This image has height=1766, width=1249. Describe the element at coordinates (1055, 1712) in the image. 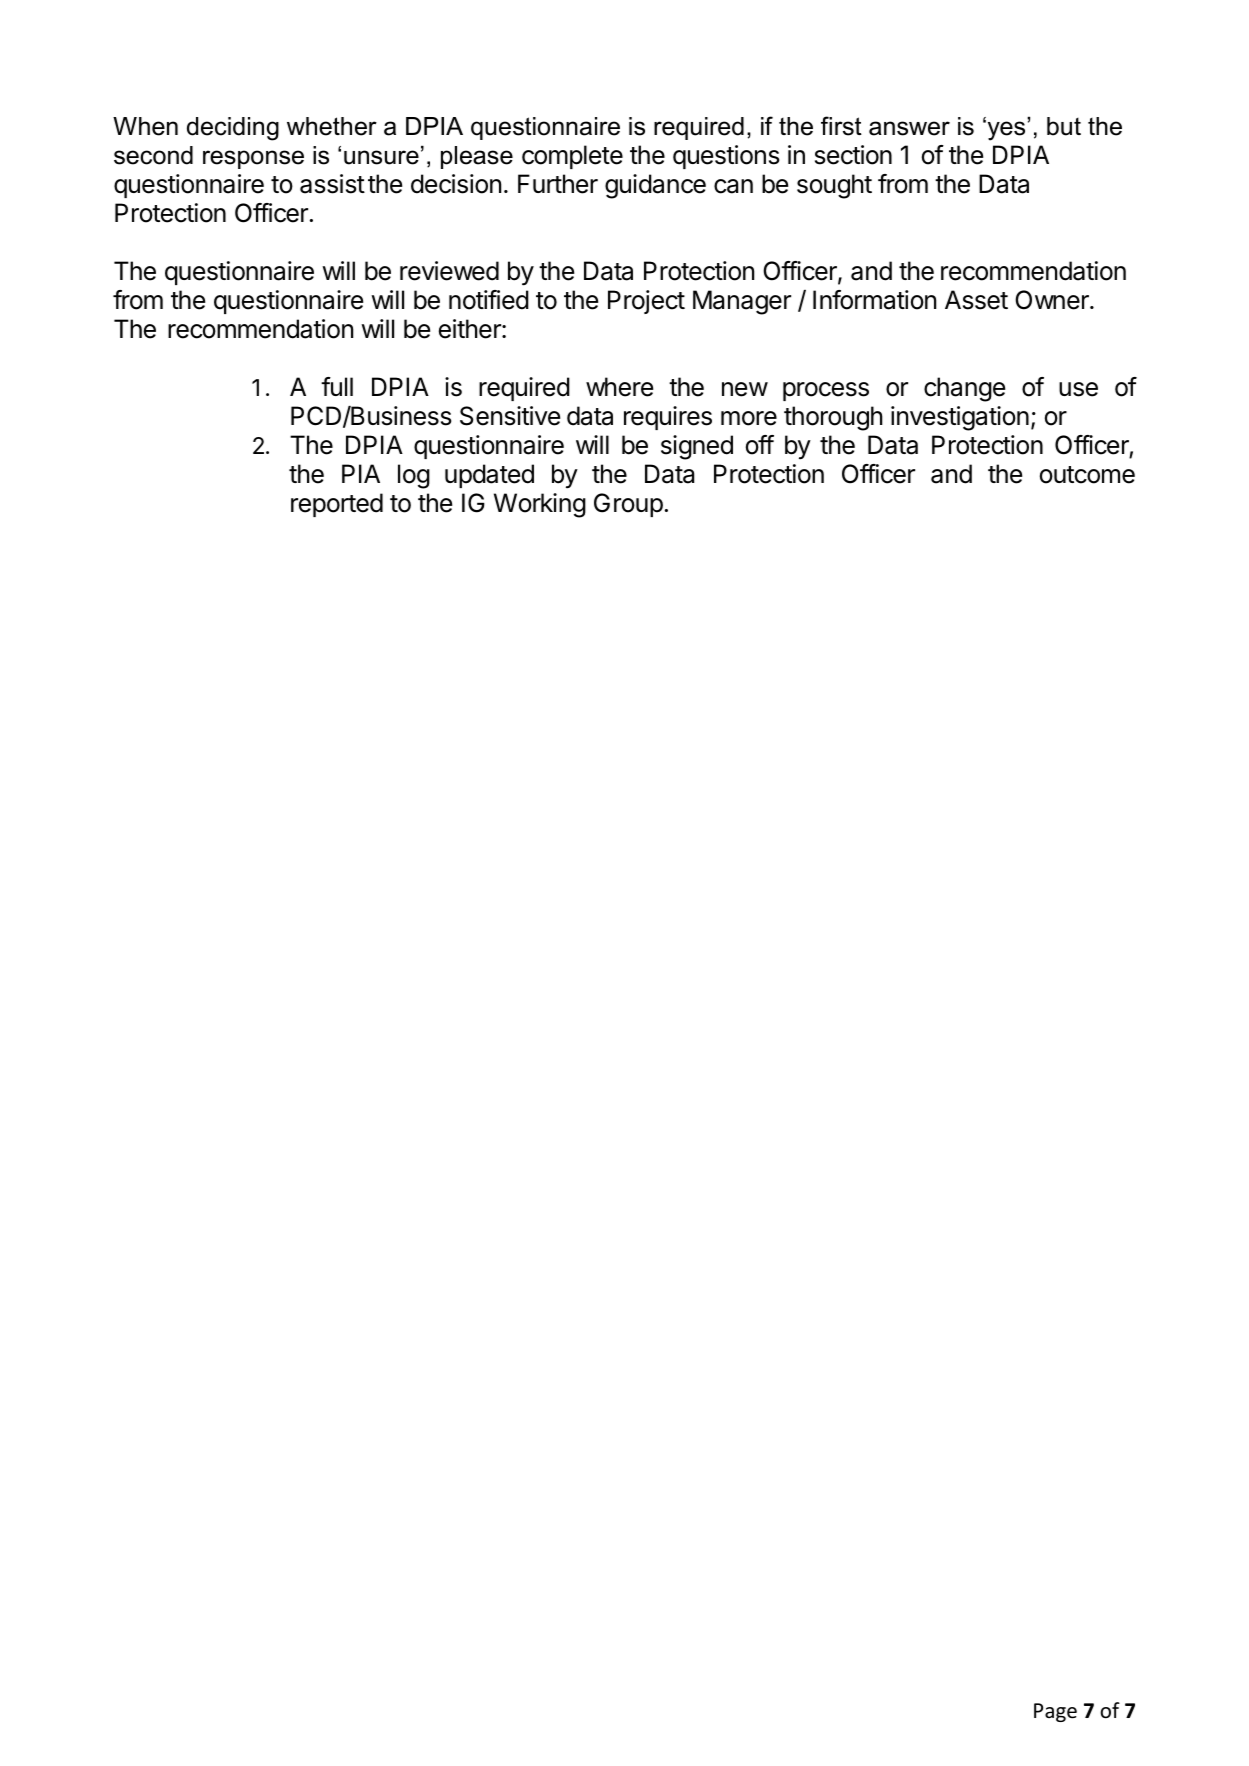

I see `Page` at that location.
